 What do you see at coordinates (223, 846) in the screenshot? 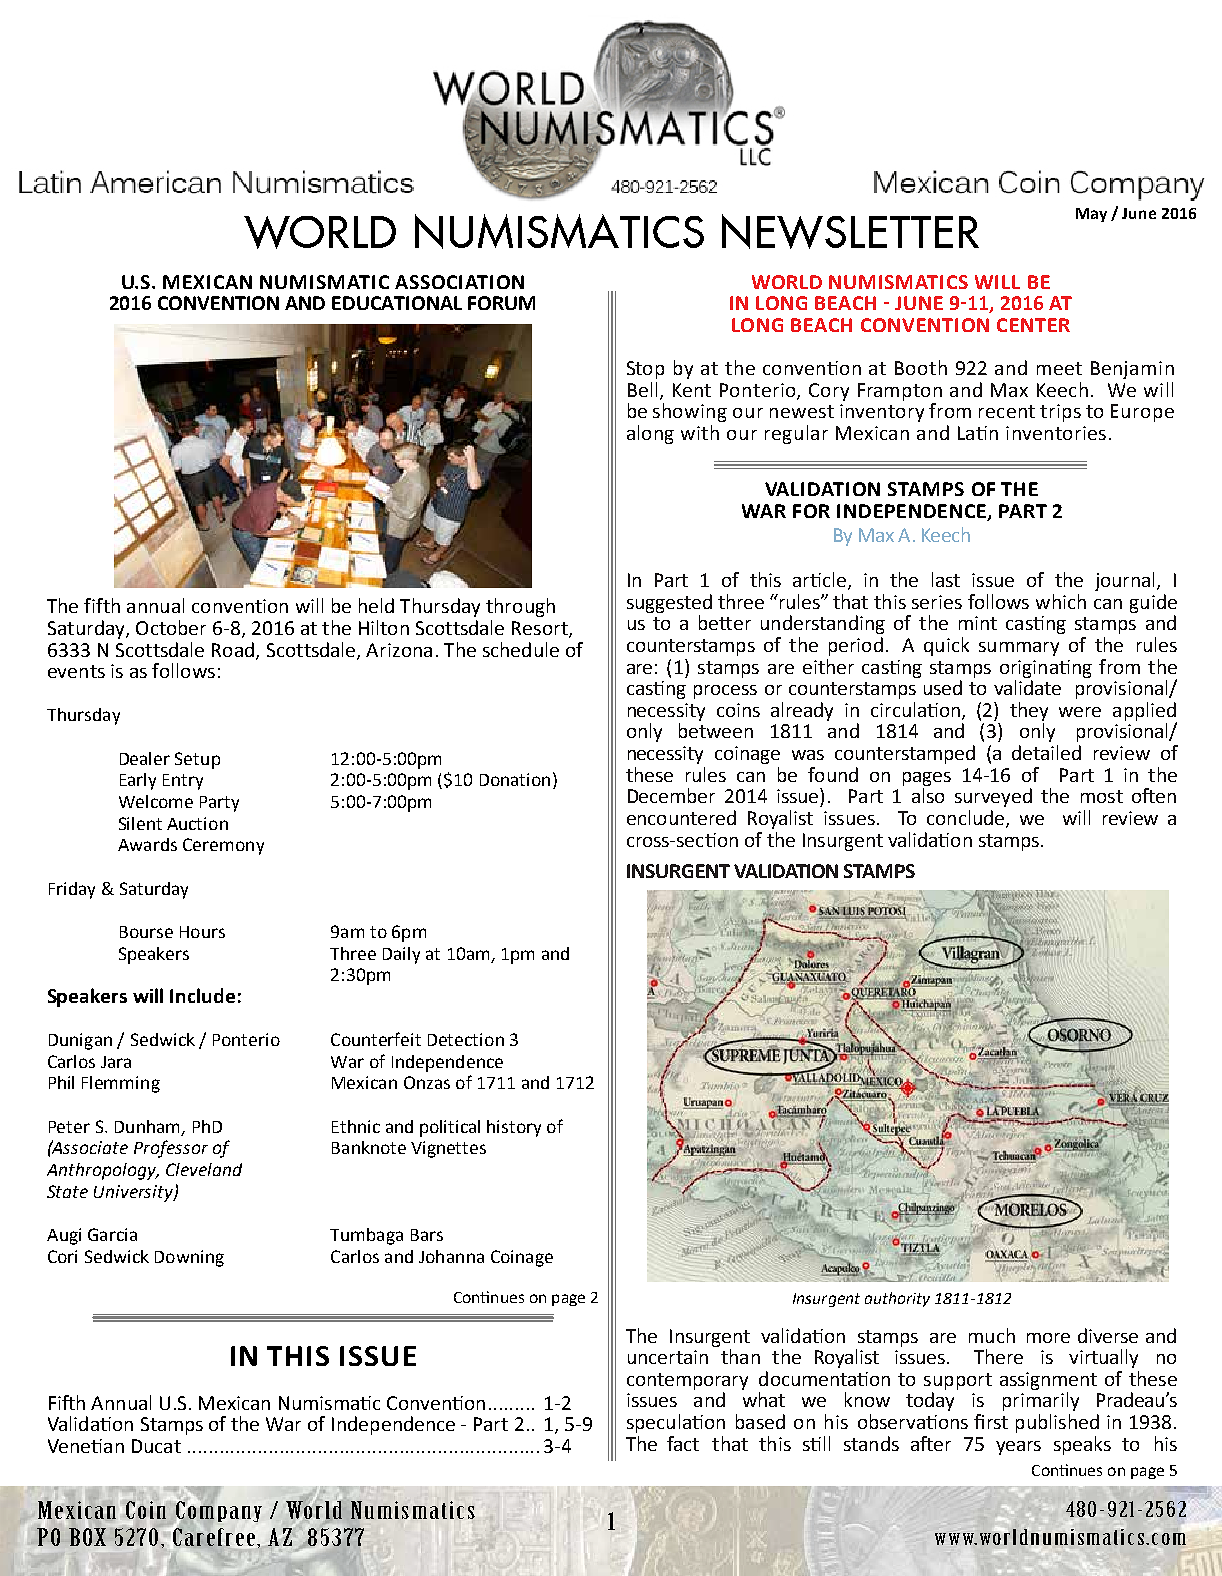
I see `Ceremony` at bounding box center [223, 846].
